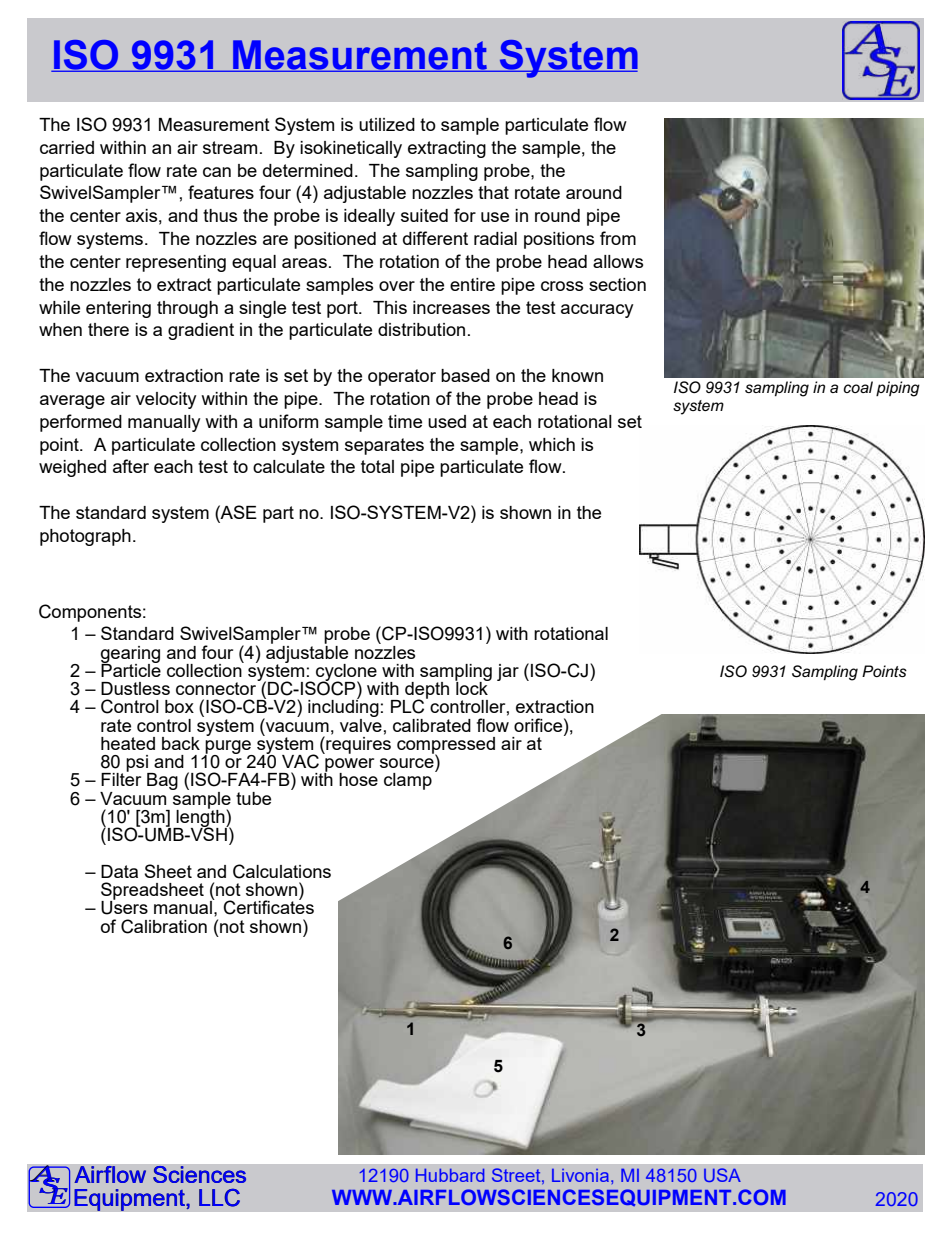  What do you see at coordinates (508, 672) in the document?
I see `jar` at bounding box center [508, 672].
